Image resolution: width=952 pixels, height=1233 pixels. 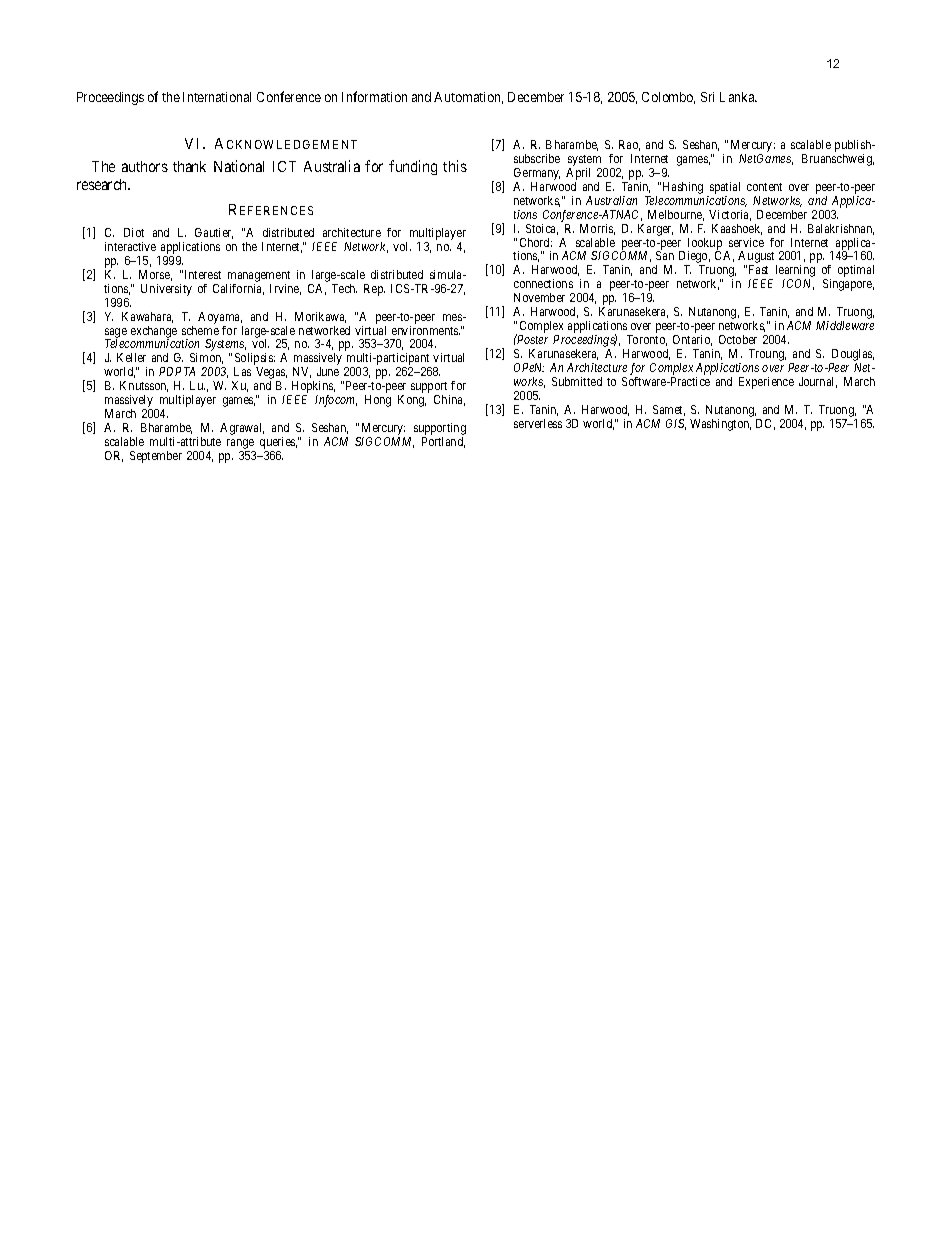 What do you see at coordinates (241, 445) in the screenshot?
I see `range` at bounding box center [241, 445].
